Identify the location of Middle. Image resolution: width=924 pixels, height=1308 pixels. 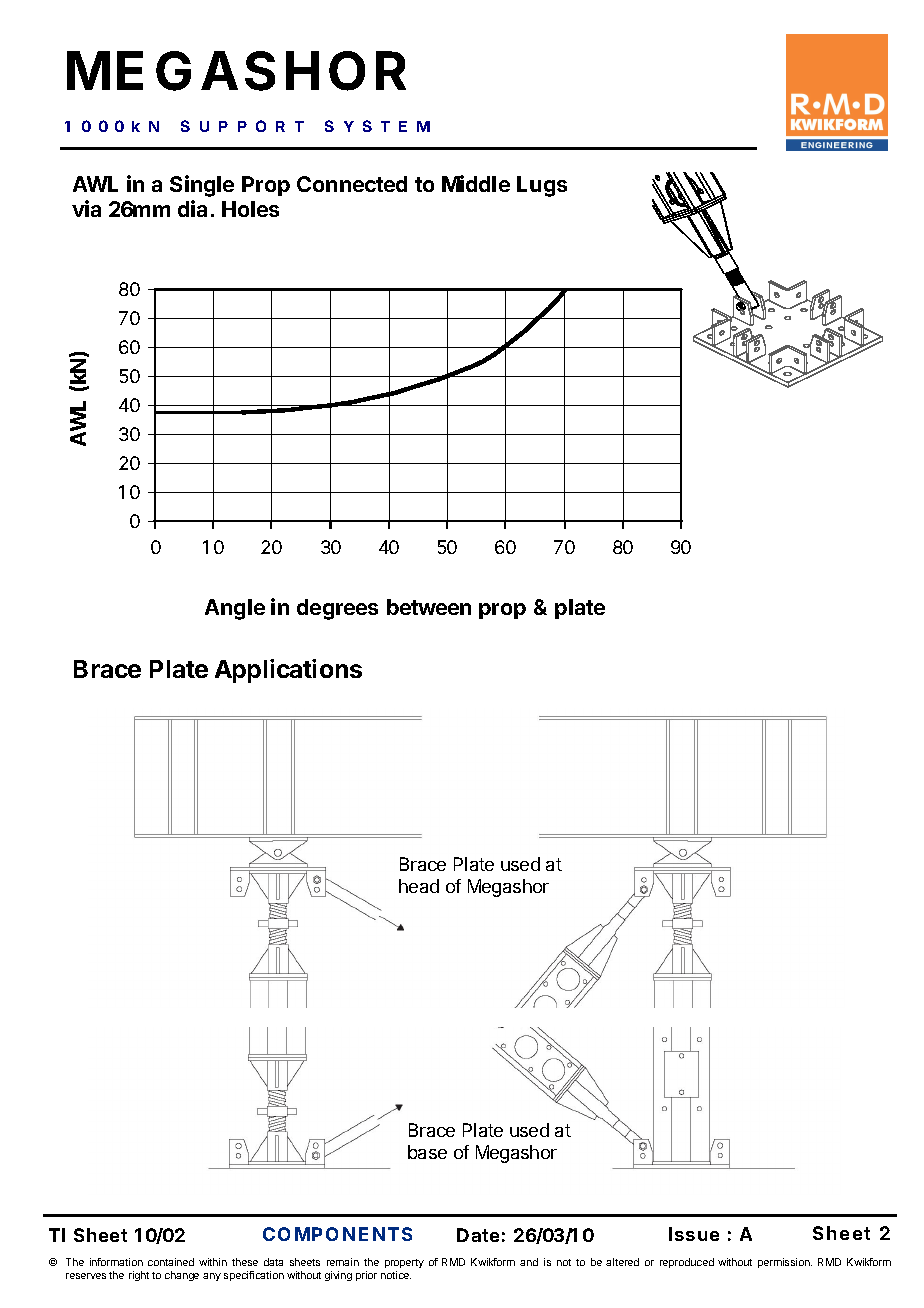
(476, 183).
